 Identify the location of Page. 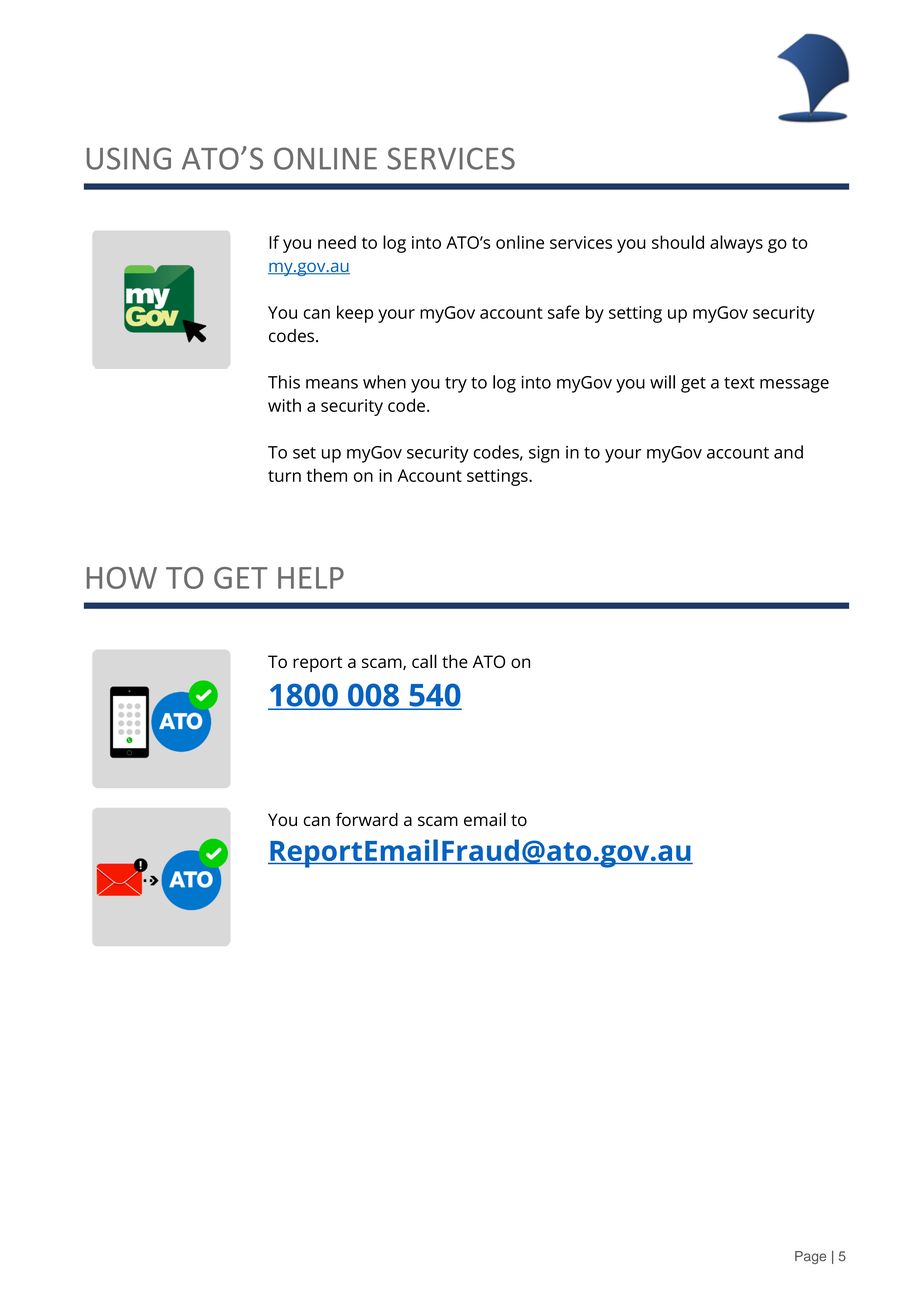
(810, 1257).
